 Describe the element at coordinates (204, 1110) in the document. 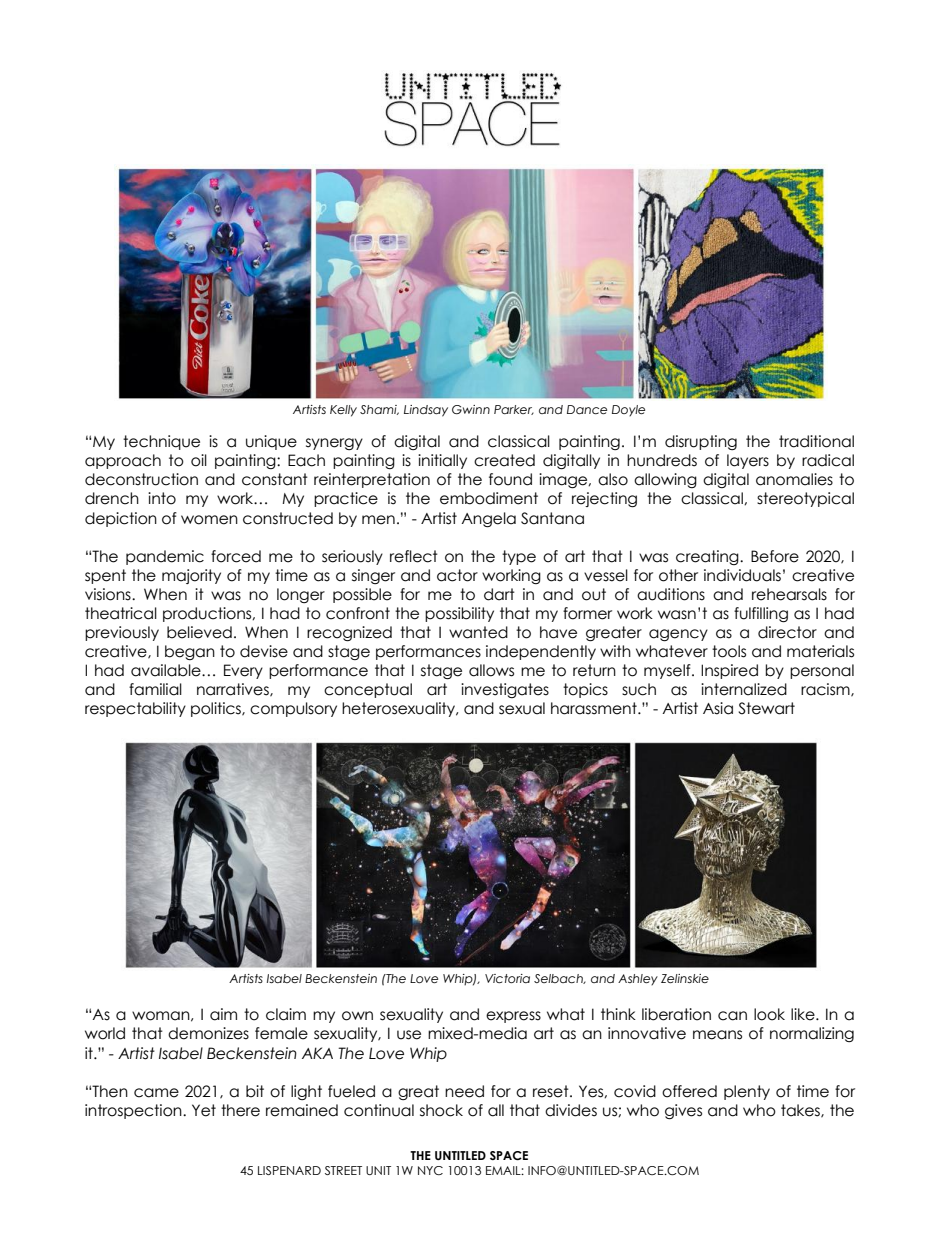

I see `Yet` at that location.
